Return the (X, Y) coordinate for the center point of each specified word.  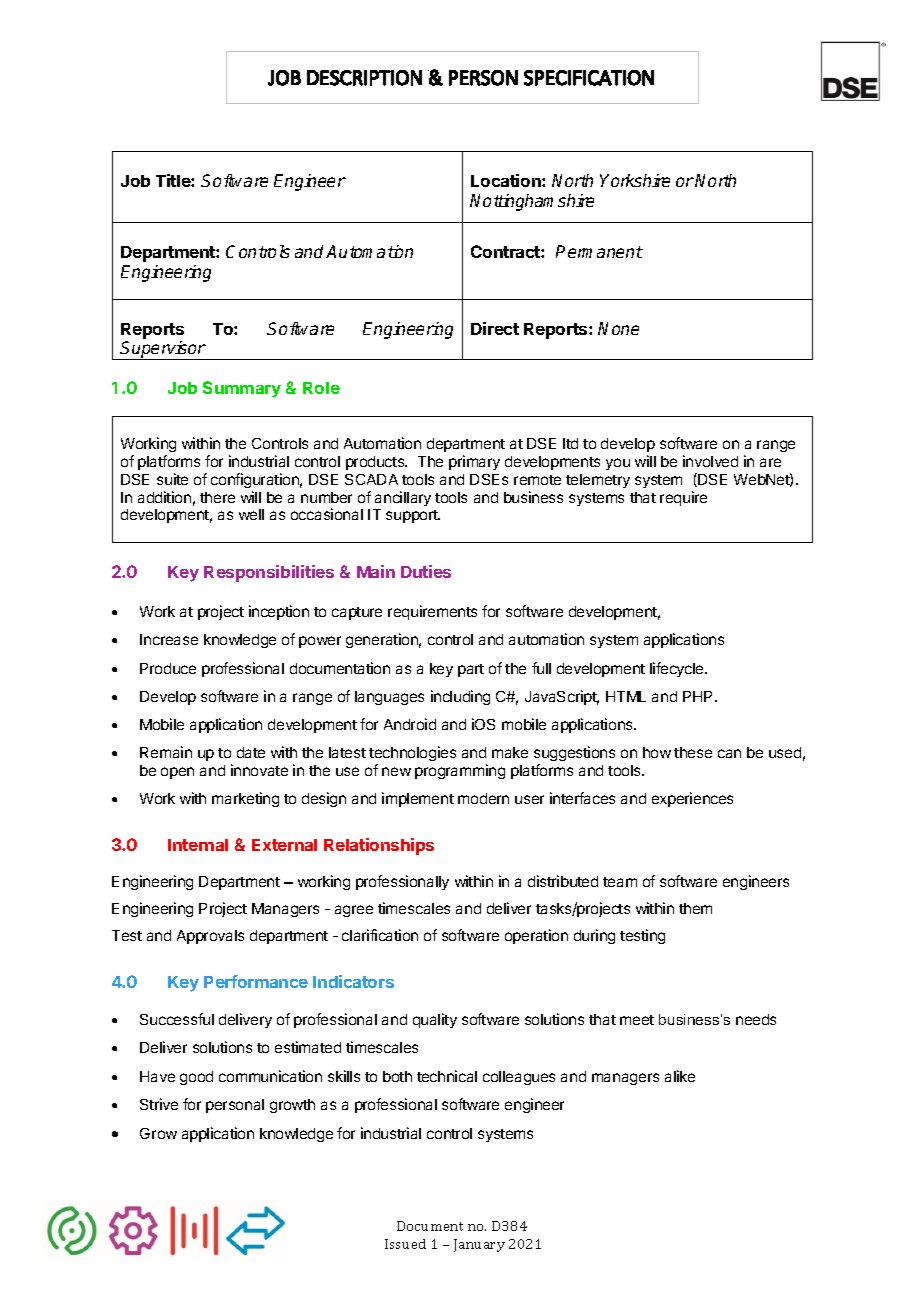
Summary (242, 389)
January (479, 1245)
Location (507, 180)
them (695, 908)
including (460, 697)
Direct (495, 328)
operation (536, 936)
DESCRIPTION (364, 78)
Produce (168, 668)
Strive (159, 1104)
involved (710, 461)
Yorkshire (635, 180)
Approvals (210, 937)
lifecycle (678, 669)
